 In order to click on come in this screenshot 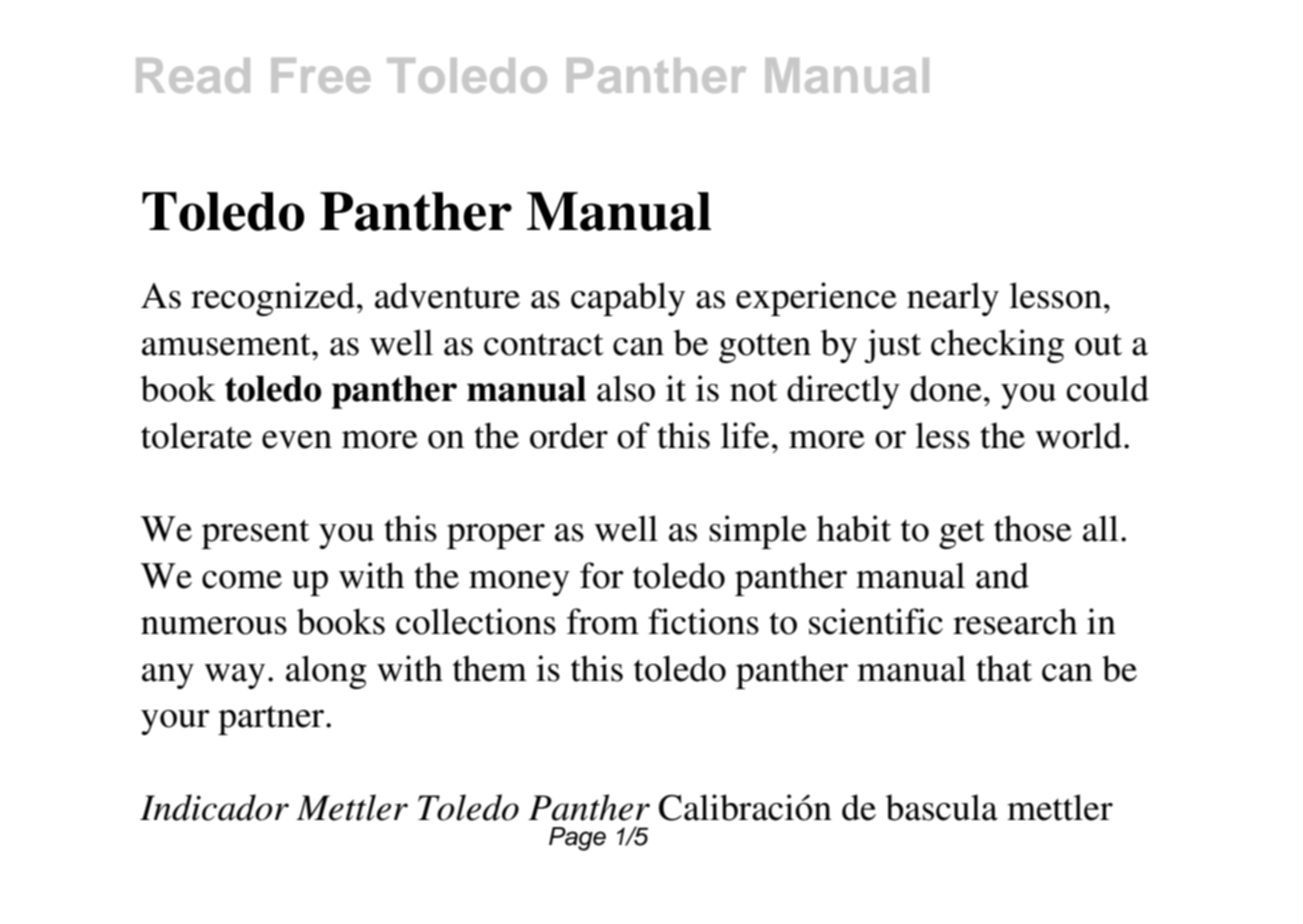, I will do `click(242, 580)`.
